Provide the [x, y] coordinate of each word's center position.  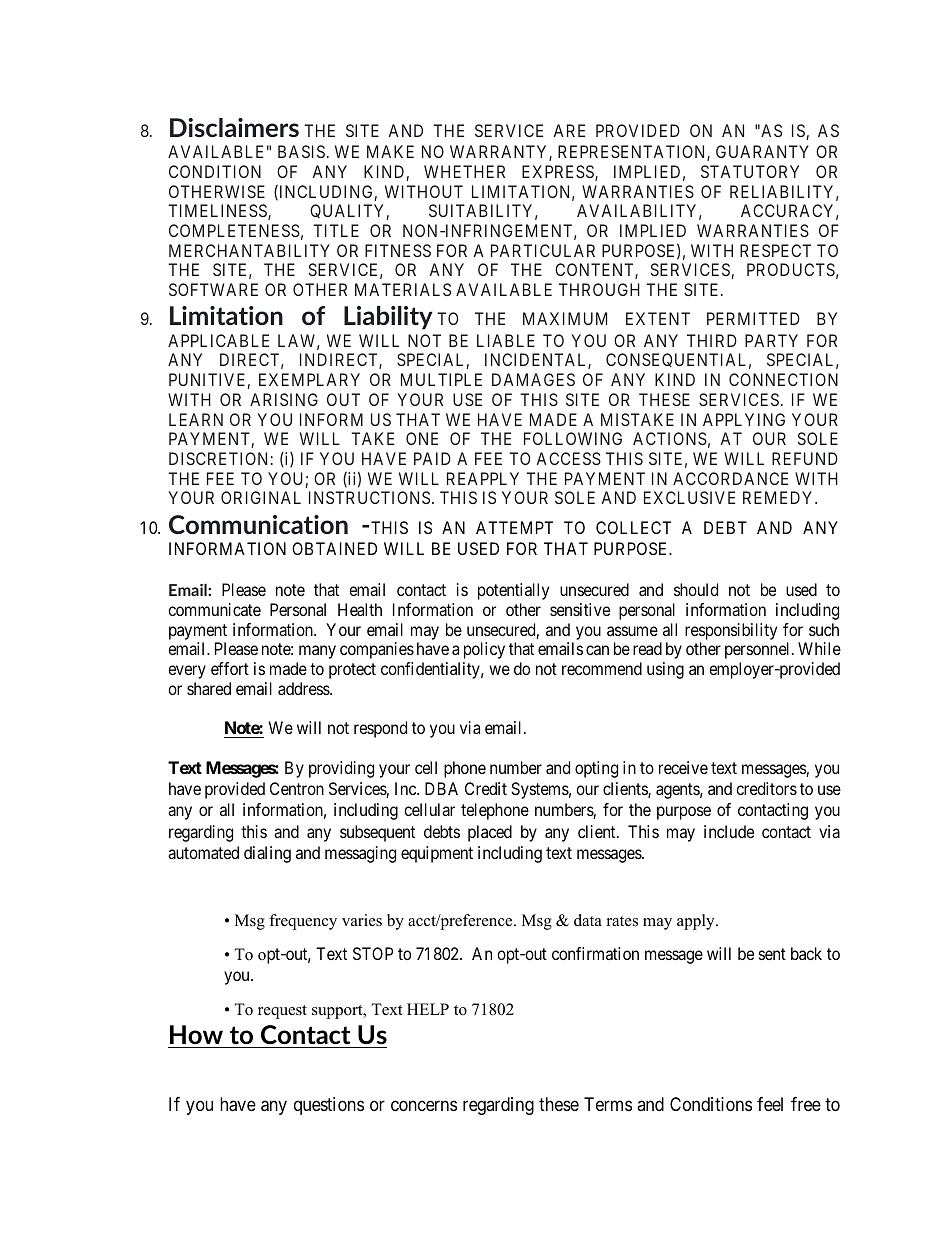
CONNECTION [783, 379]
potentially [513, 591]
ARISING [284, 399]
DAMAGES [533, 379]
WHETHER [464, 171]
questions [329, 1106]
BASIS [301, 151]
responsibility [731, 633]
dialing [267, 854]
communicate [214, 609]
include [729, 831]
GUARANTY [762, 151]
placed [490, 833]
